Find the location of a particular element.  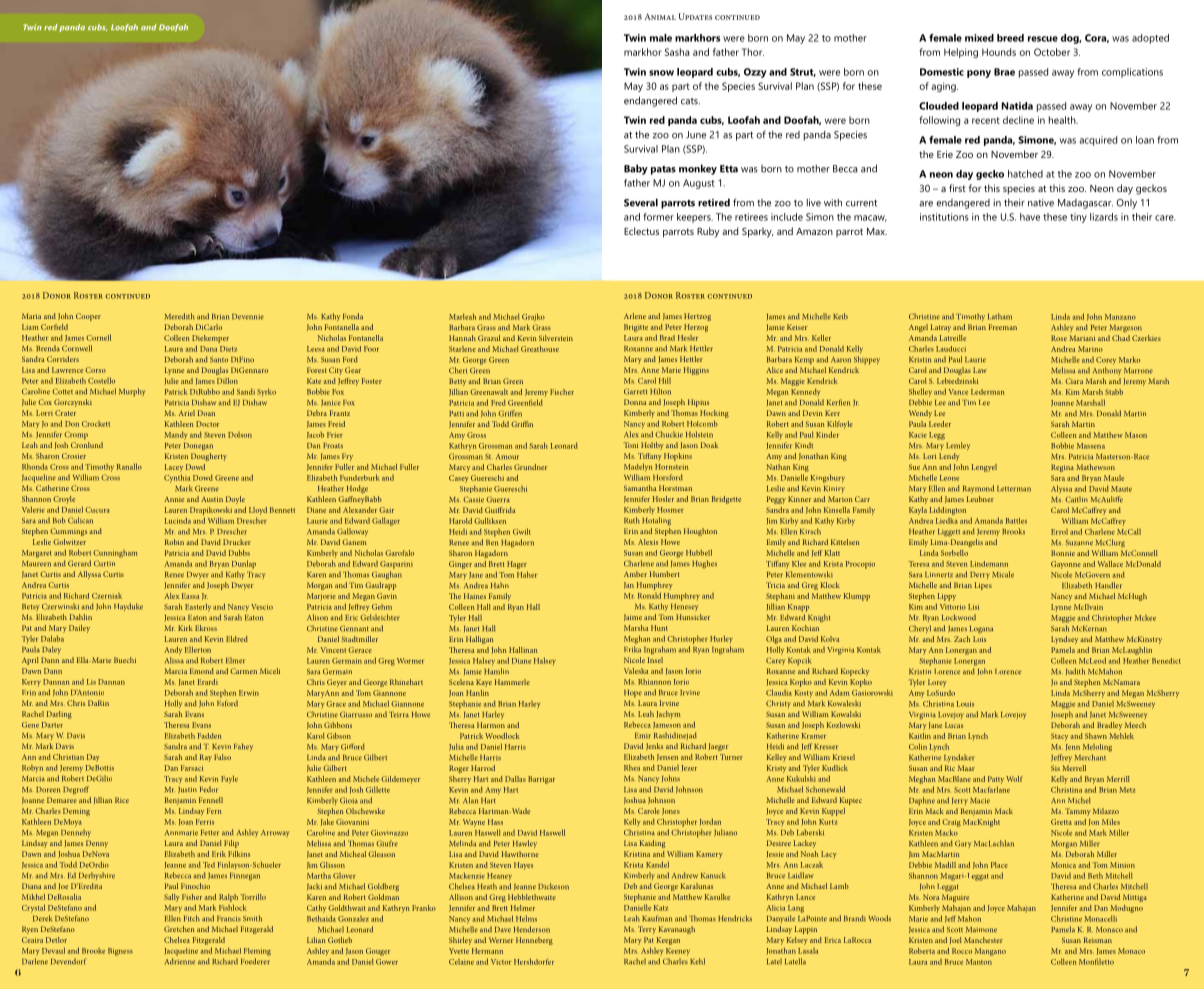

Jaime is located at coordinates (633, 617).
